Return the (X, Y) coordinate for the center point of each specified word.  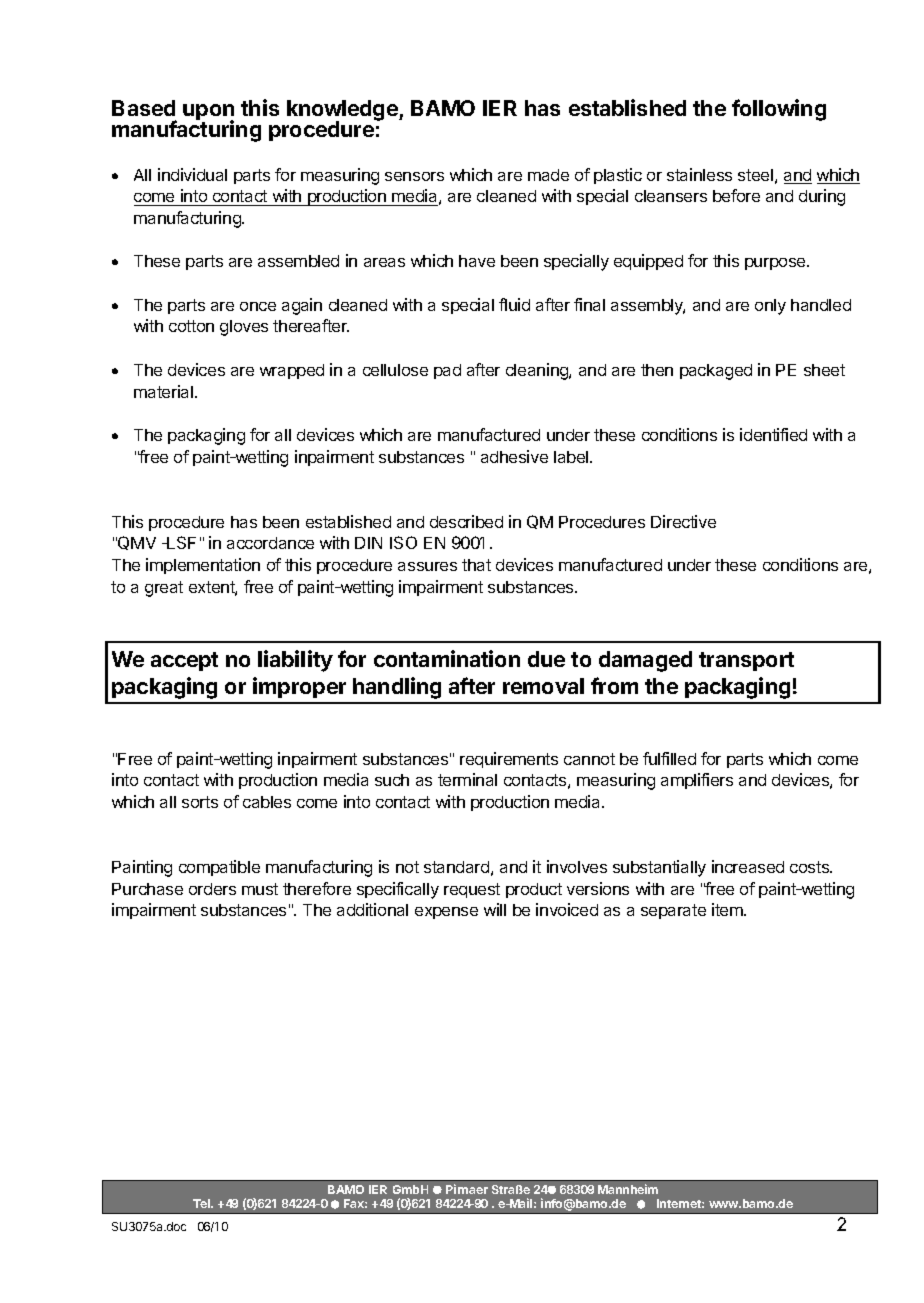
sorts (200, 802)
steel (755, 175)
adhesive (514, 456)
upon (208, 113)
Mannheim (628, 1189)
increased (748, 866)
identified (773, 434)
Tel (203, 1203)
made (548, 175)
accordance (270, 543)
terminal (467, 779)
